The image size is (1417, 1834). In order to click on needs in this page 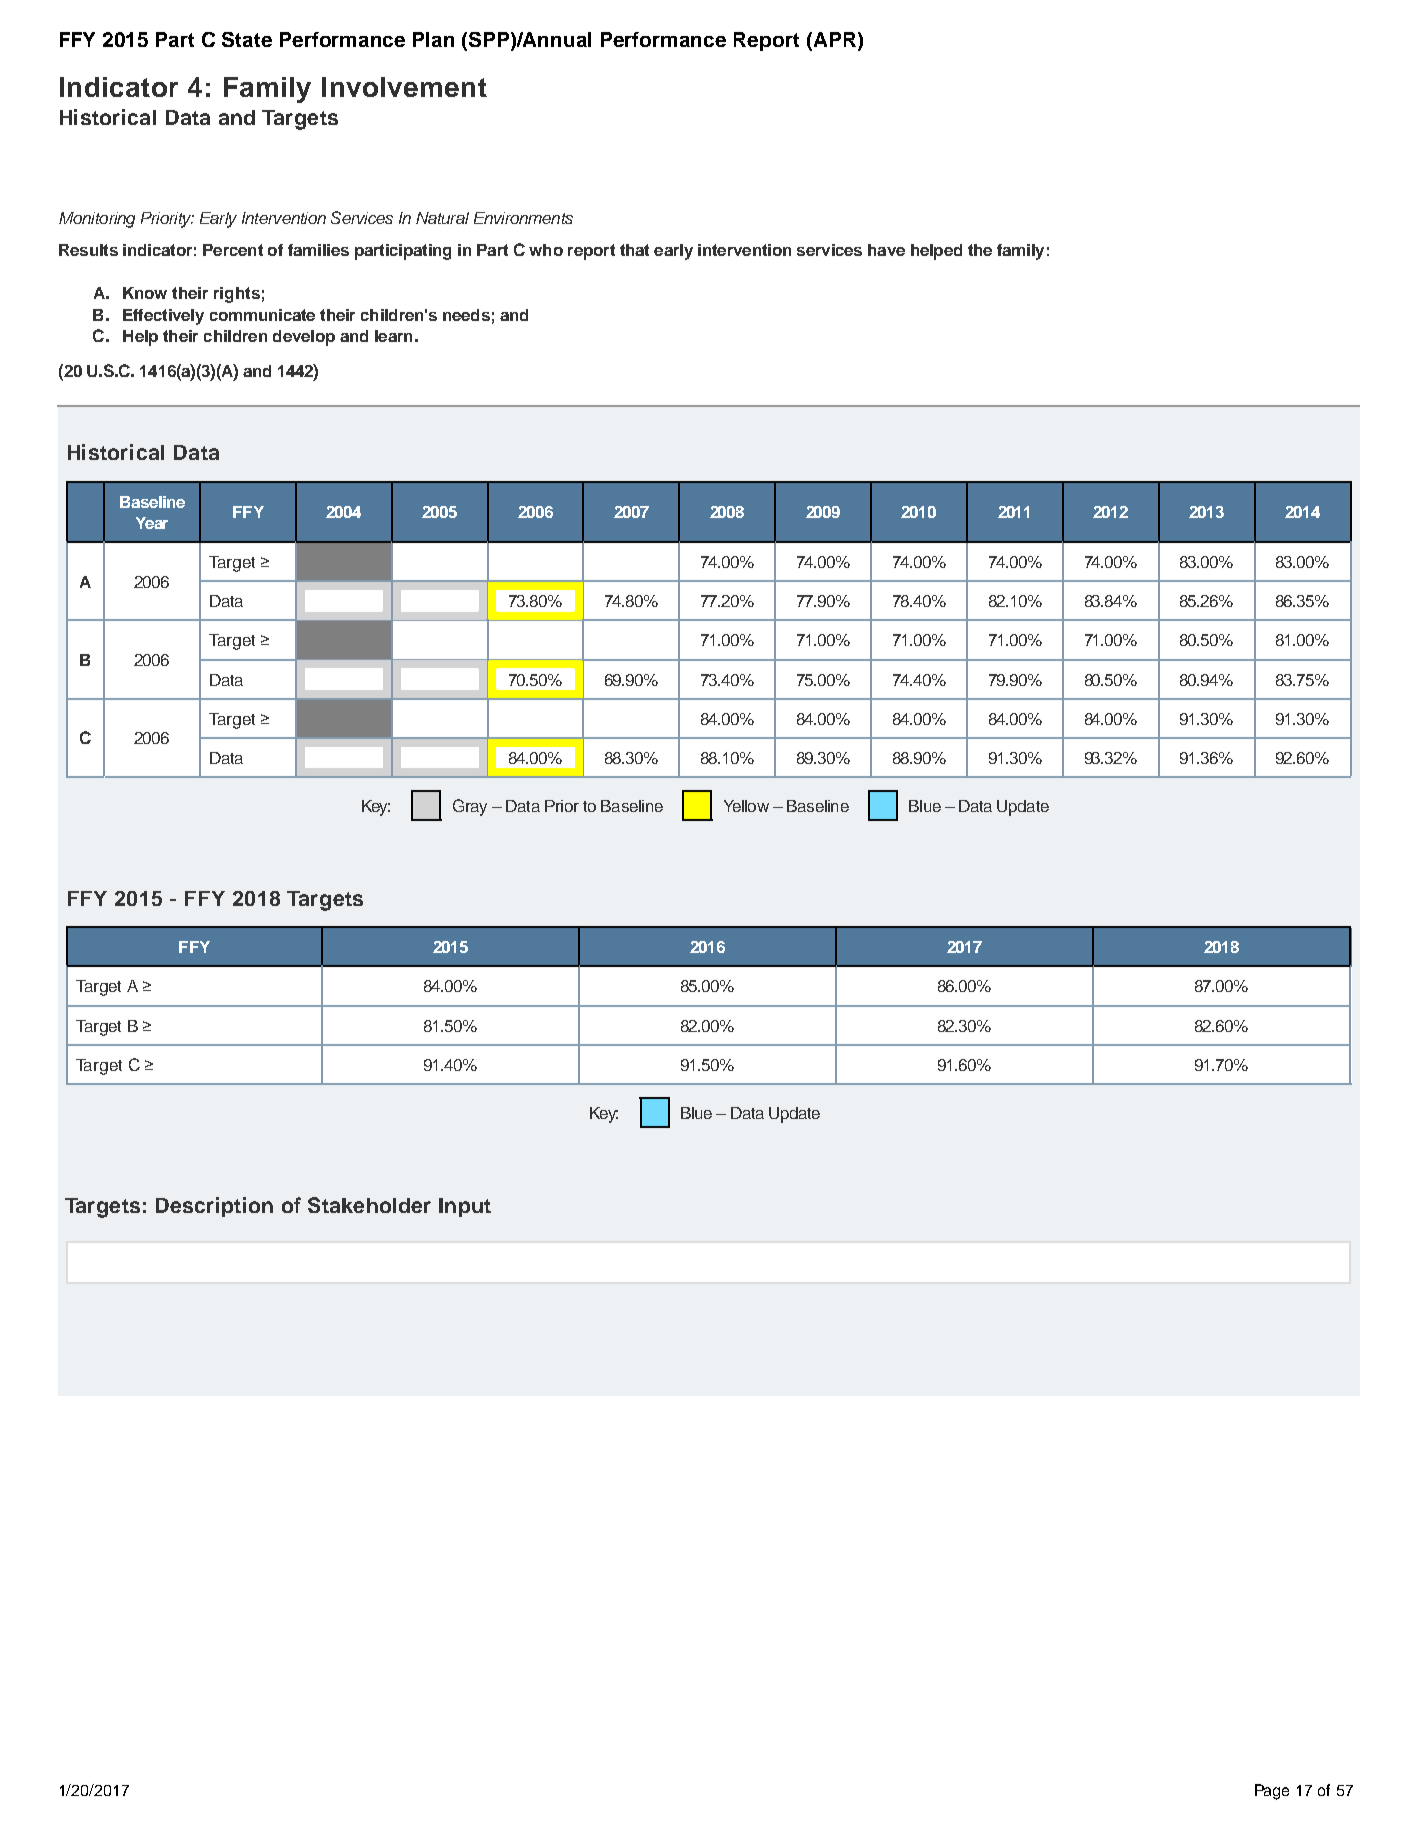, I will do `click(466, 315)`.
